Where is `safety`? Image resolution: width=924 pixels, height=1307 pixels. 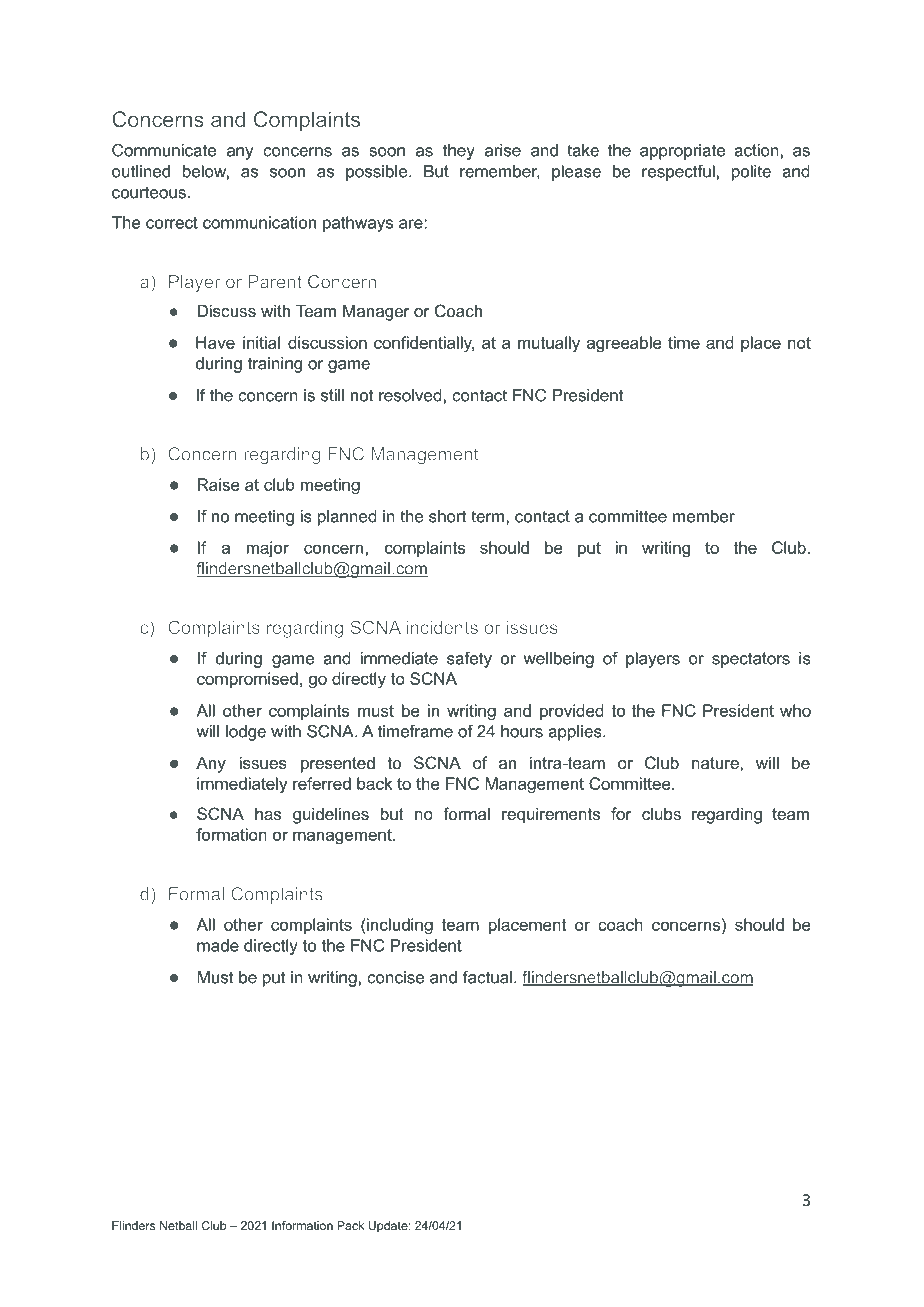
safety is located at coordinates (469, 660).
